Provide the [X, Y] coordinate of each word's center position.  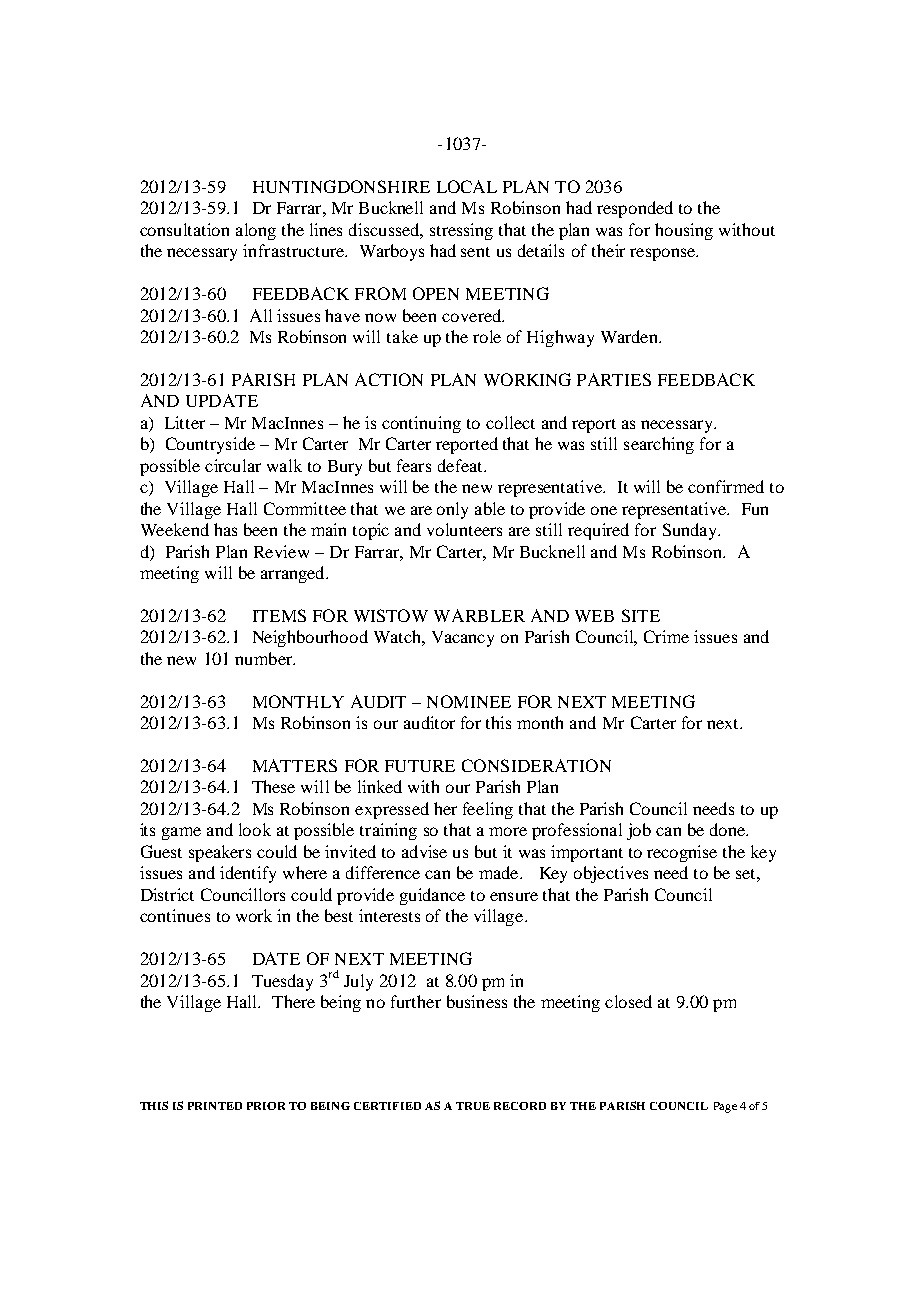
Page [725, 1107]
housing [684, 231]
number [264, 658]
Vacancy [463, 639]
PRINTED [215, 1106]
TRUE [473, 1106]
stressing [461, 231]
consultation [184, 229]
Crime [666, 636]
